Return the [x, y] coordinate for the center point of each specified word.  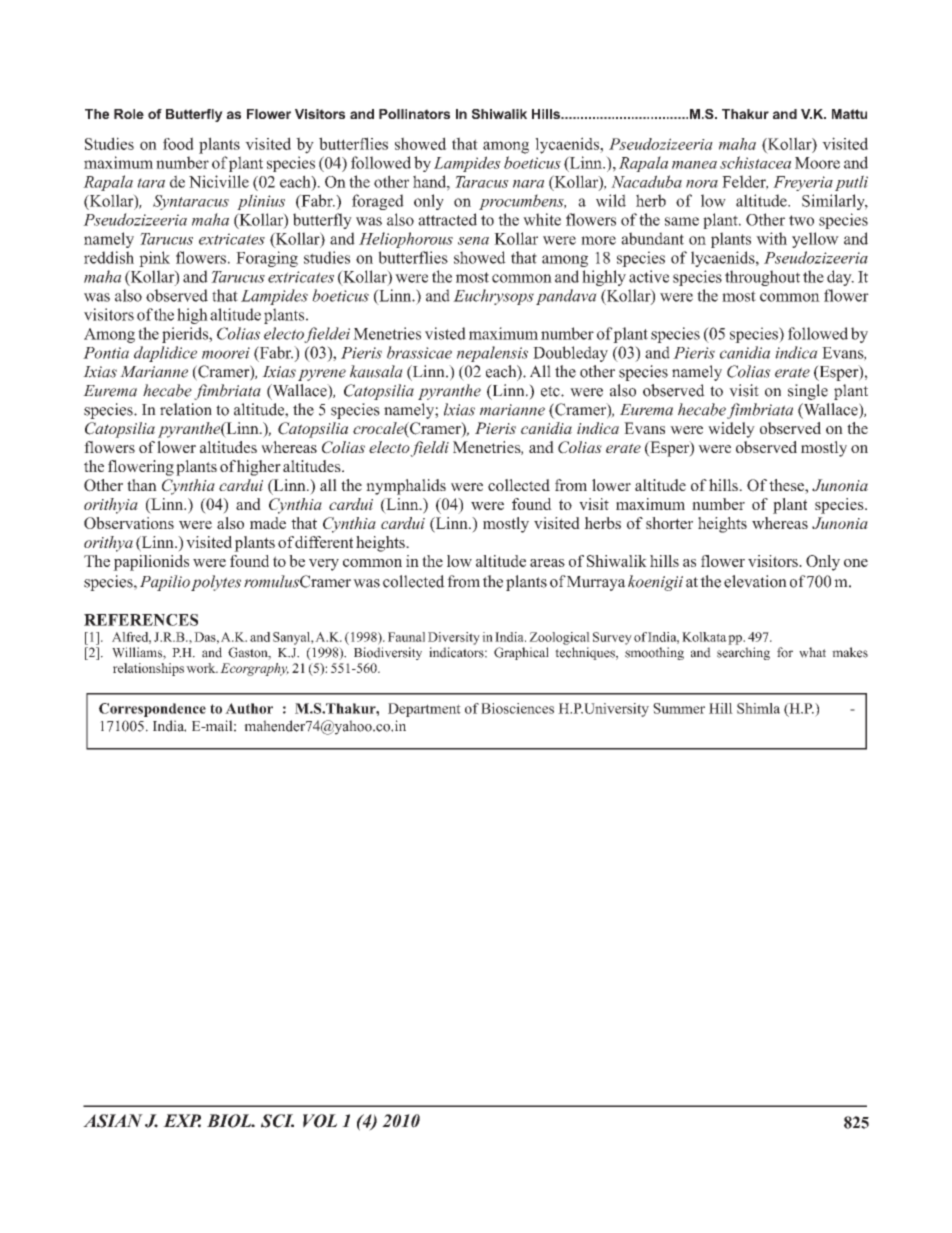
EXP [182, 1121]
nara [528, 184]
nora [702, 184]
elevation [755, 581]
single [808, 392]
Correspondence [152, 710]
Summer [679, 708]
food [178, 143]
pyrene [322, 375]
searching [743, 653]
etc [551, 391]
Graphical [521, 653]
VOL [320, 1121]
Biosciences [517, 708]
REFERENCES [141, 620]
